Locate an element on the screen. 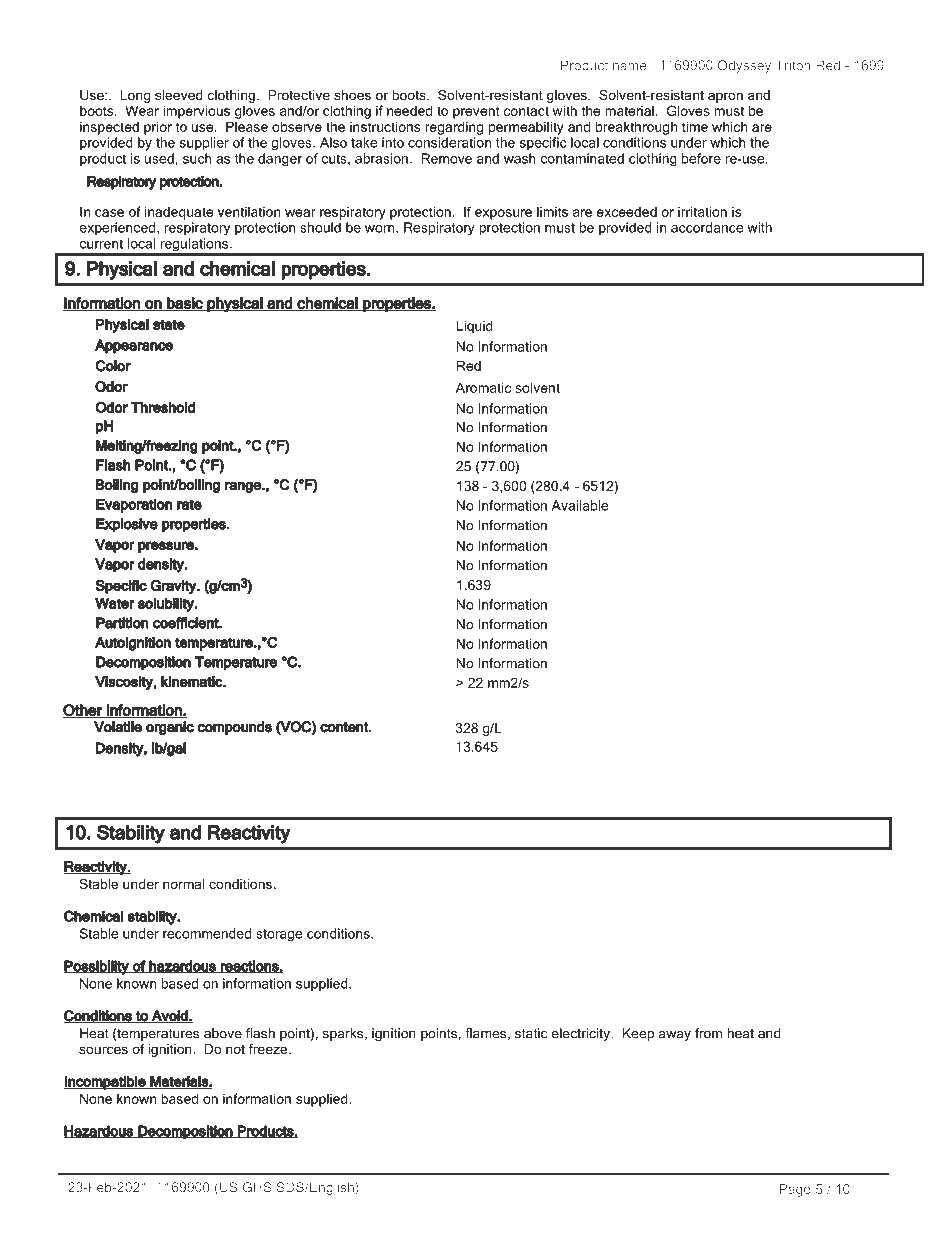 Image resolution: width=952 pixels, height=1233 pixels. Partition is located at coordinates (122, 623).
